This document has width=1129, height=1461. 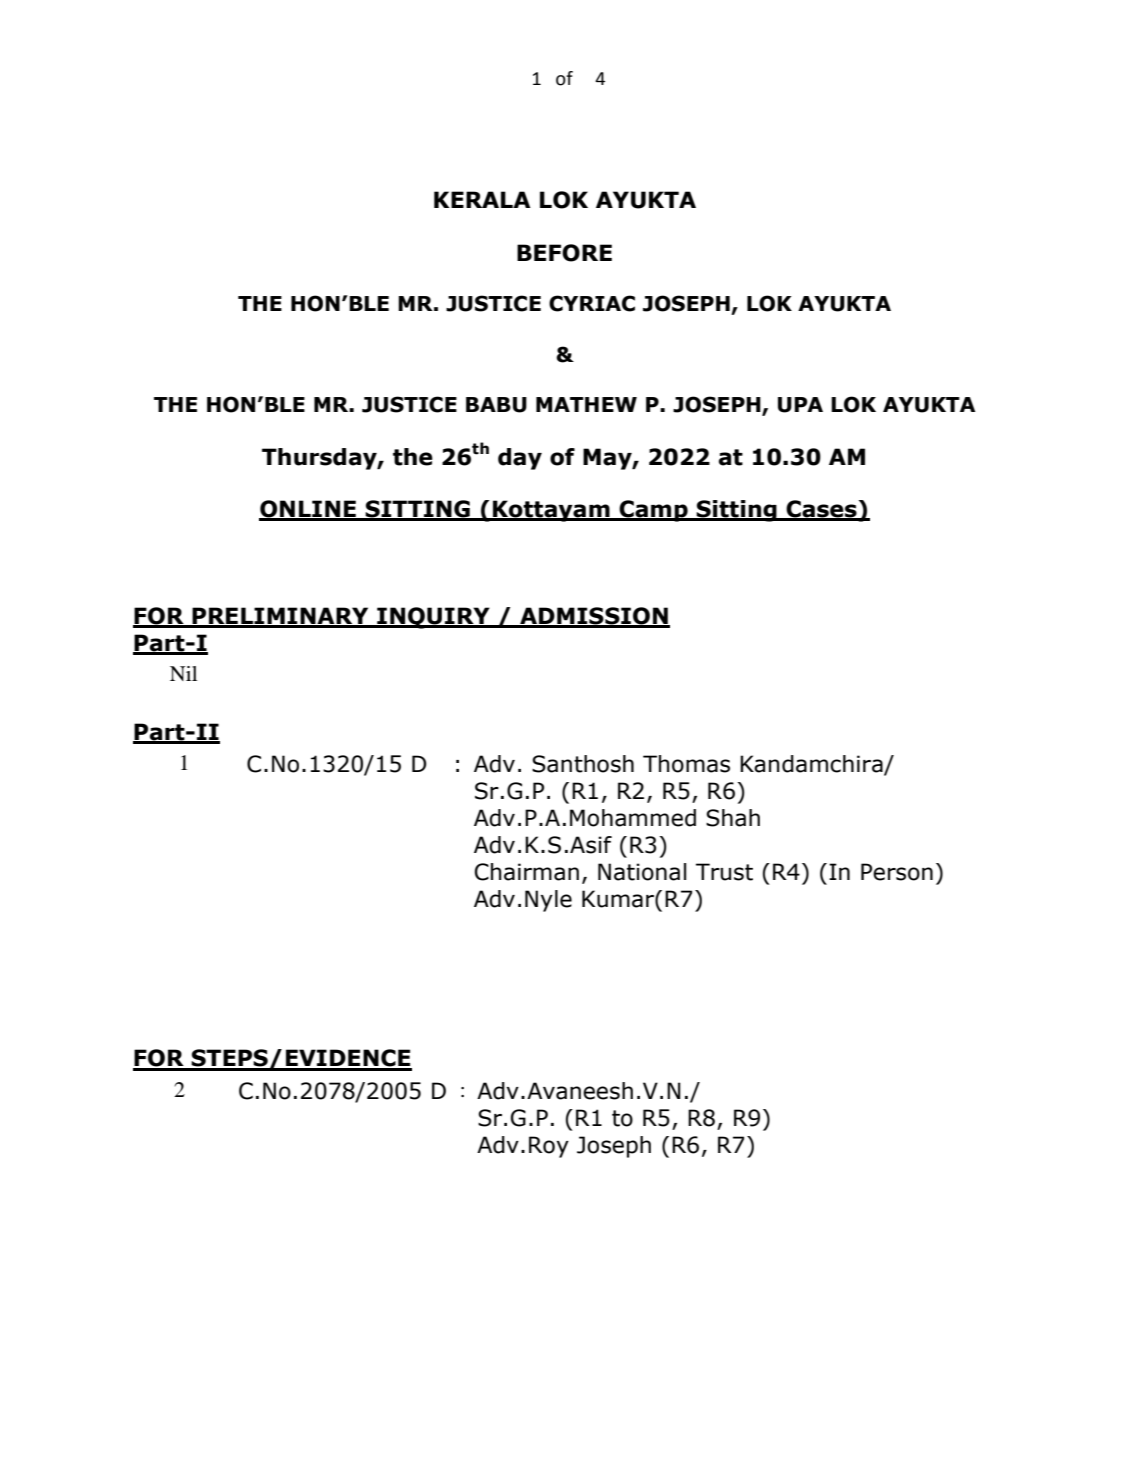 I want to click on UPA, so click(x=800, y=405).
